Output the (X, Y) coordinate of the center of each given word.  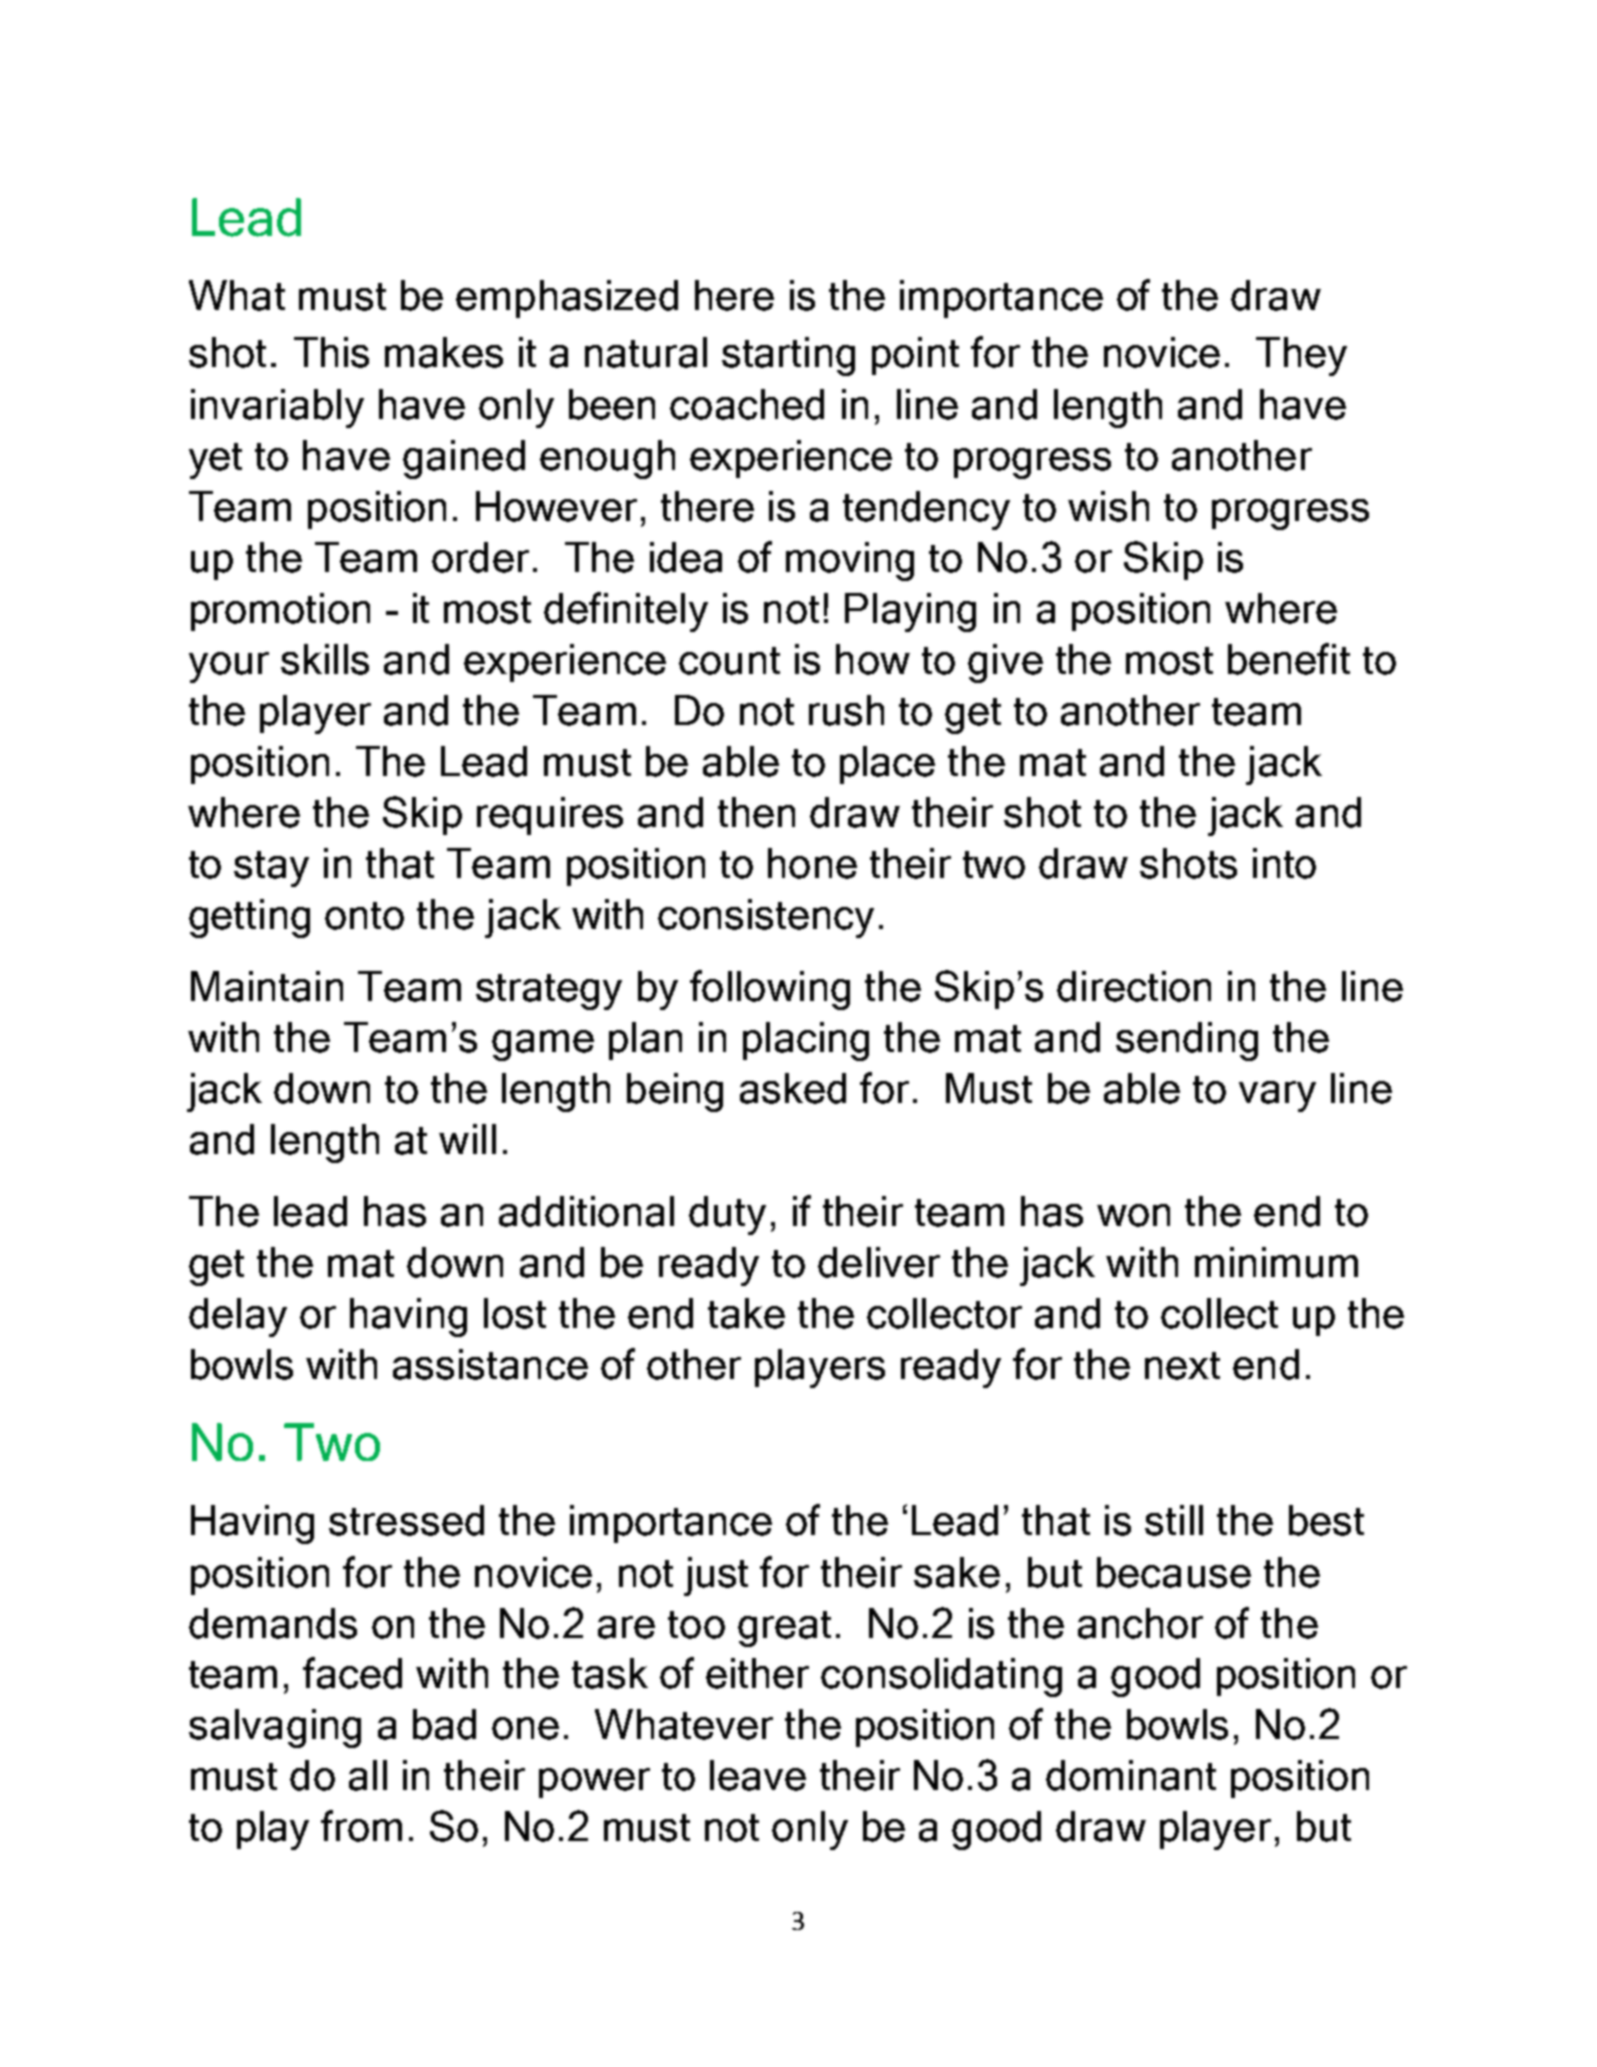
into (1284, 863)
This (331, 352)
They (1301, 356)
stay (271, 869)
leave (758, 1775)
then (756, 812)
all (368, 1775)
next (1182, 1366)
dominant (1131, 1775)
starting (788, 356)
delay (238, 1317)
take (746, 1313)
